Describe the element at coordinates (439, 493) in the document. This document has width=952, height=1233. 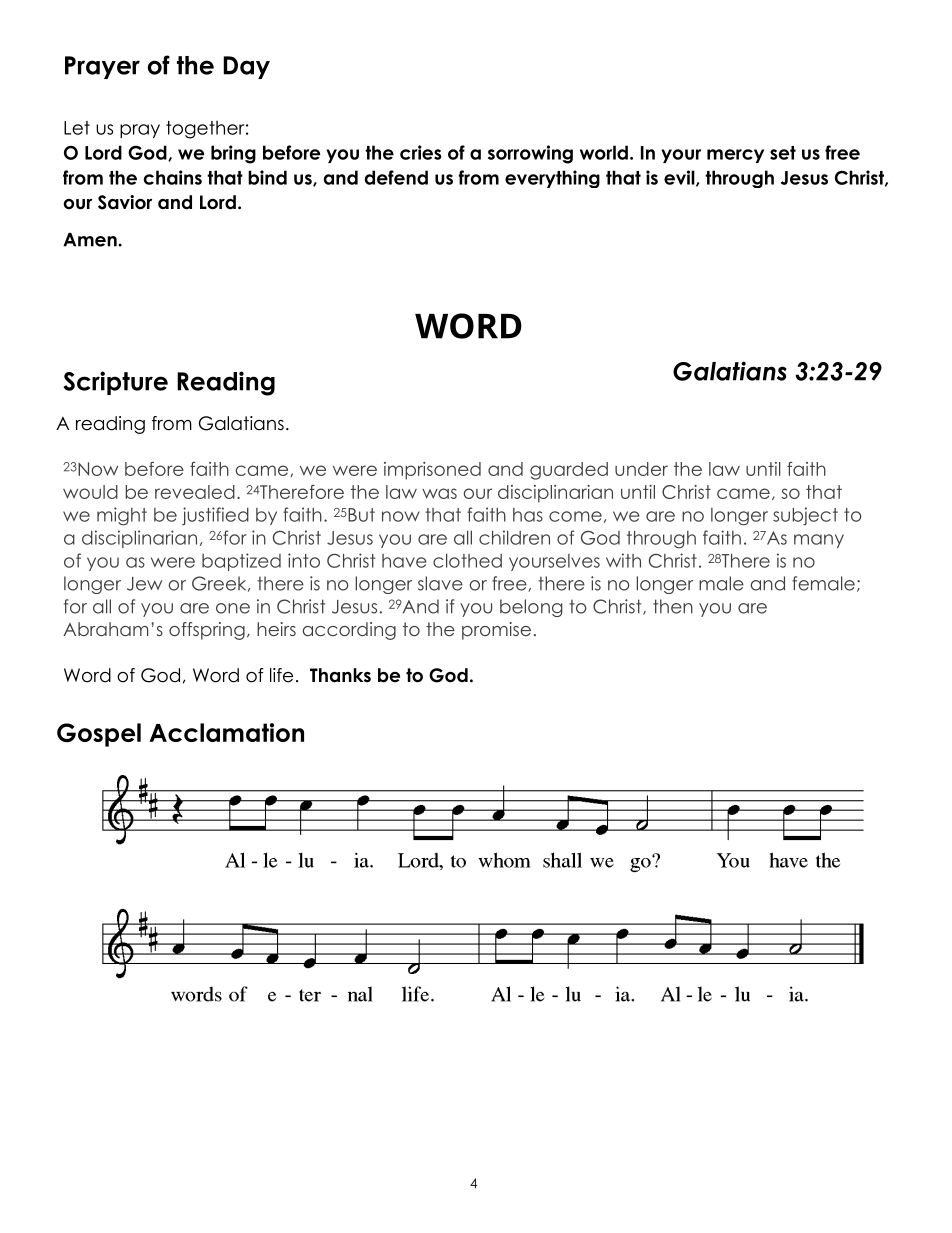
I see `was` at that location.
